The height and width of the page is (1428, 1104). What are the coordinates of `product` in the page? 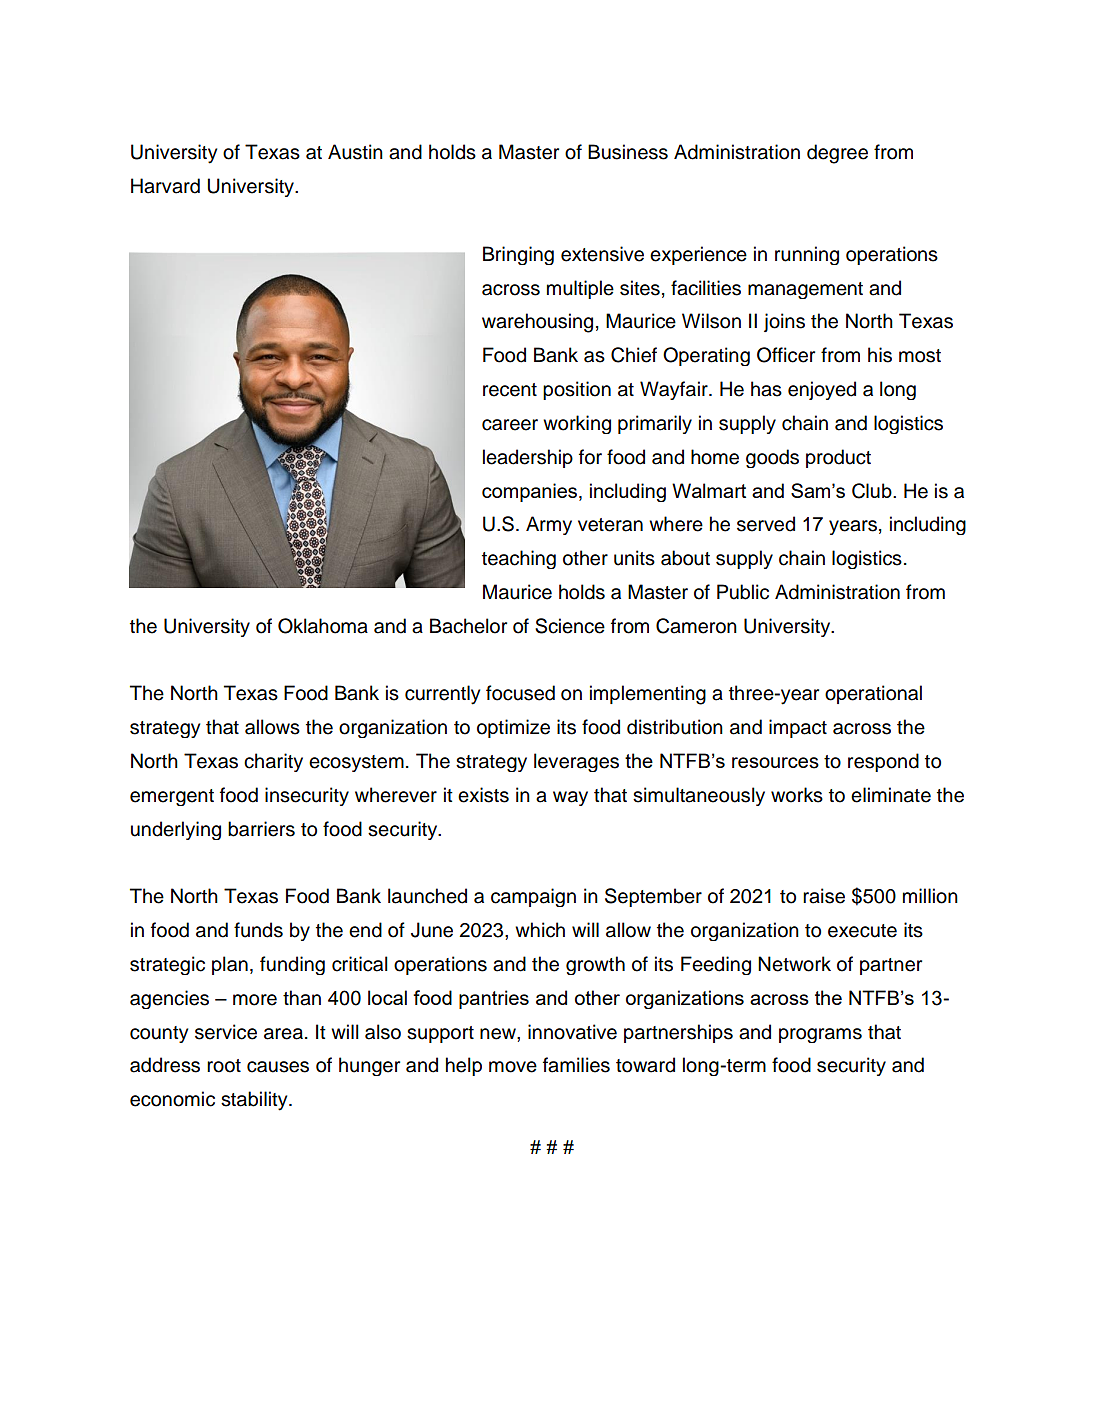 It's located at (838, 458).
